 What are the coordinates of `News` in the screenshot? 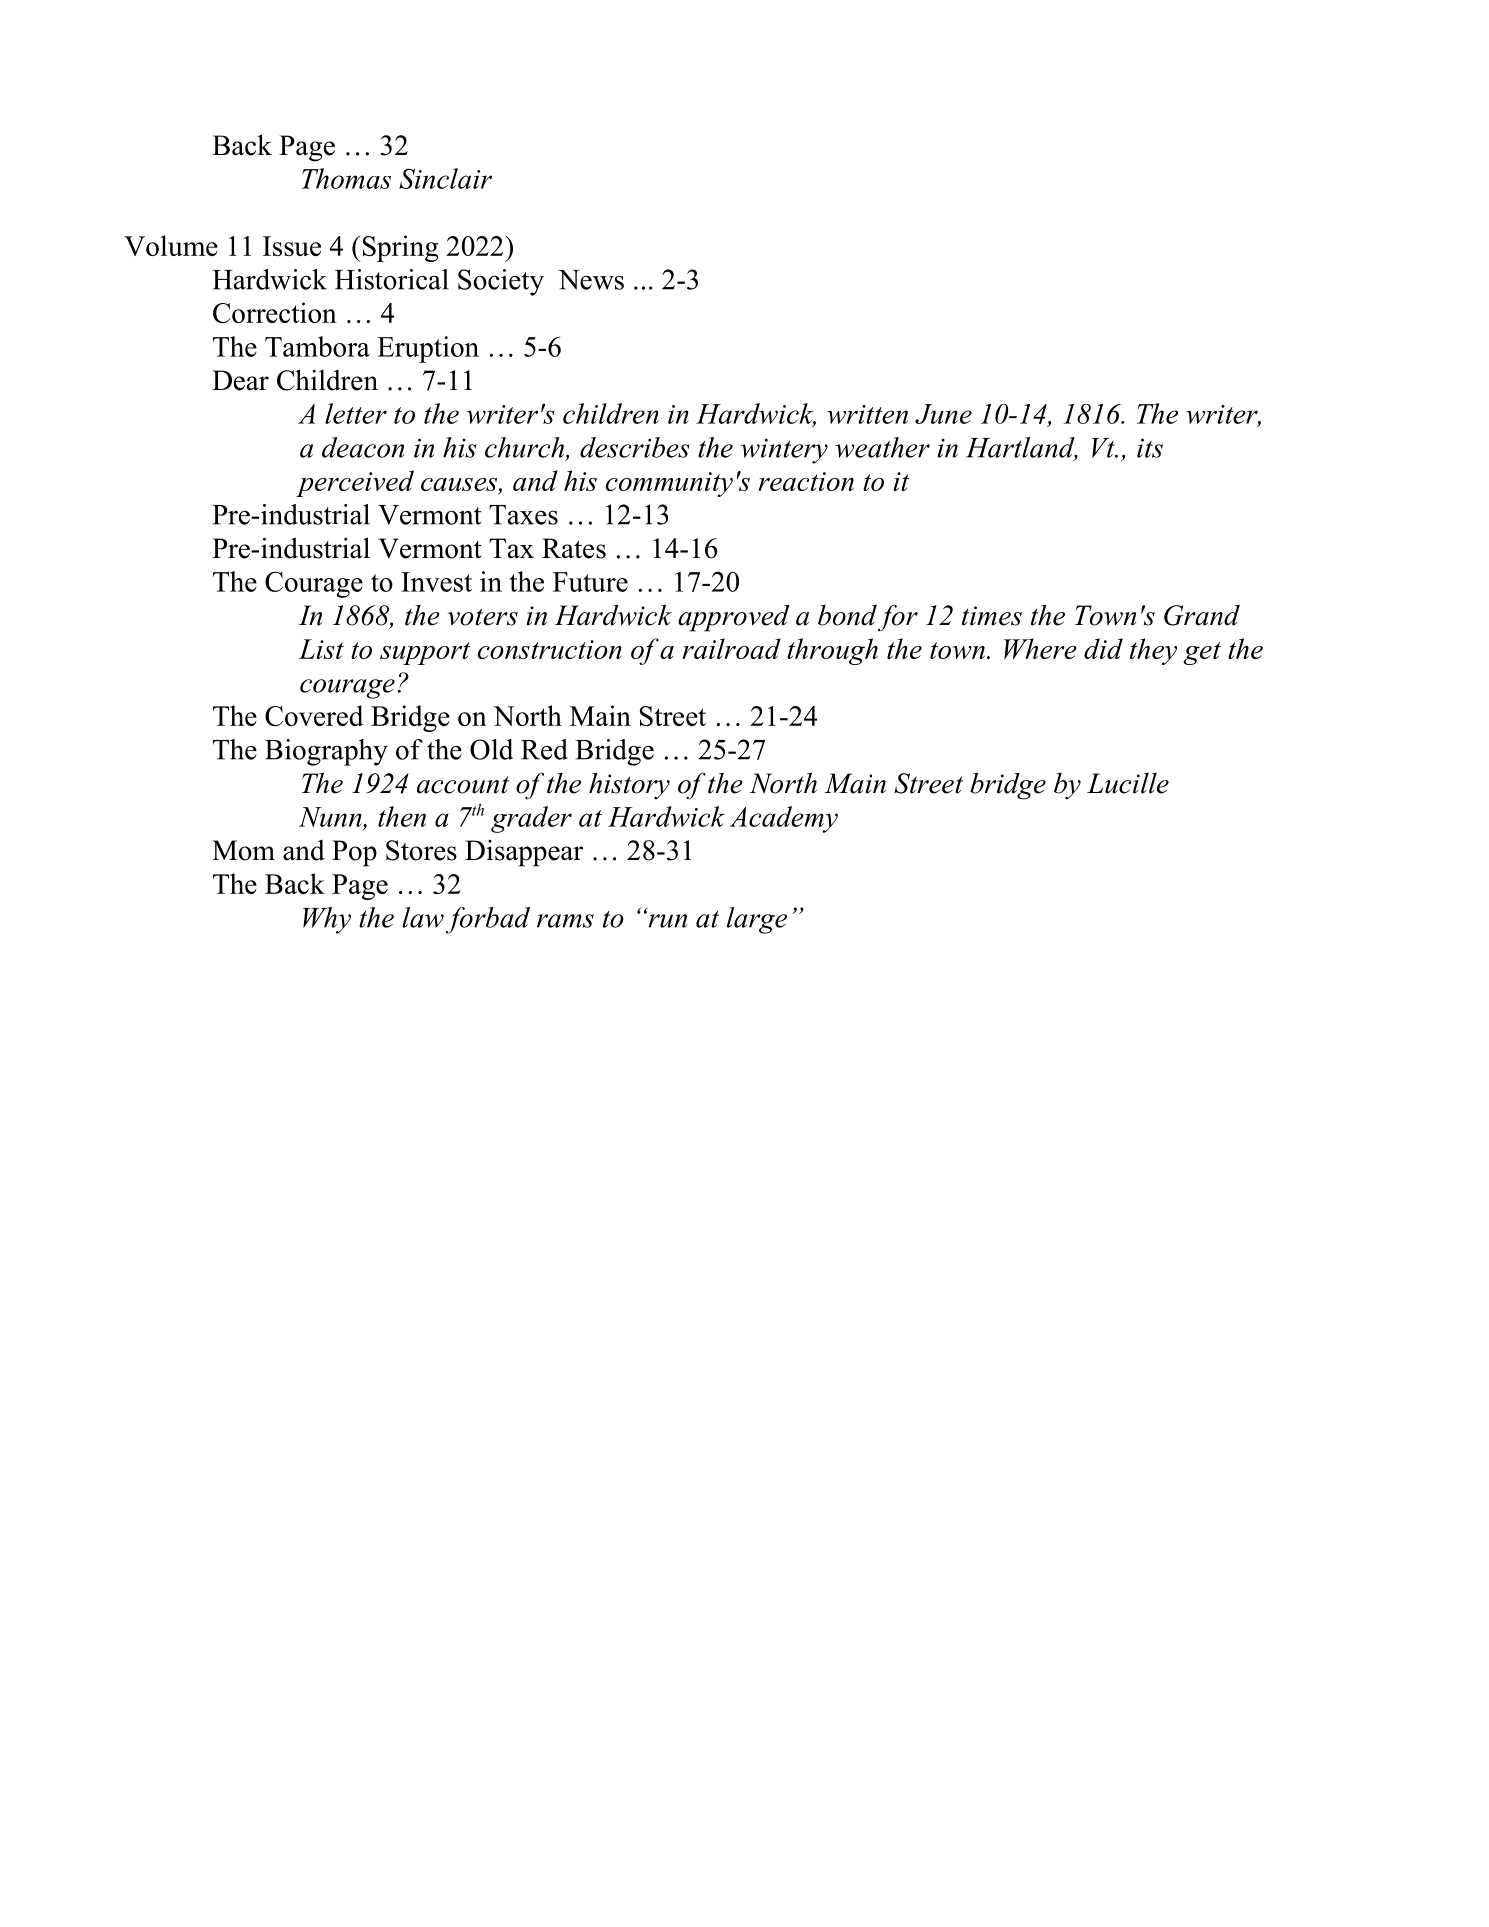 It's located at (591, 280).
